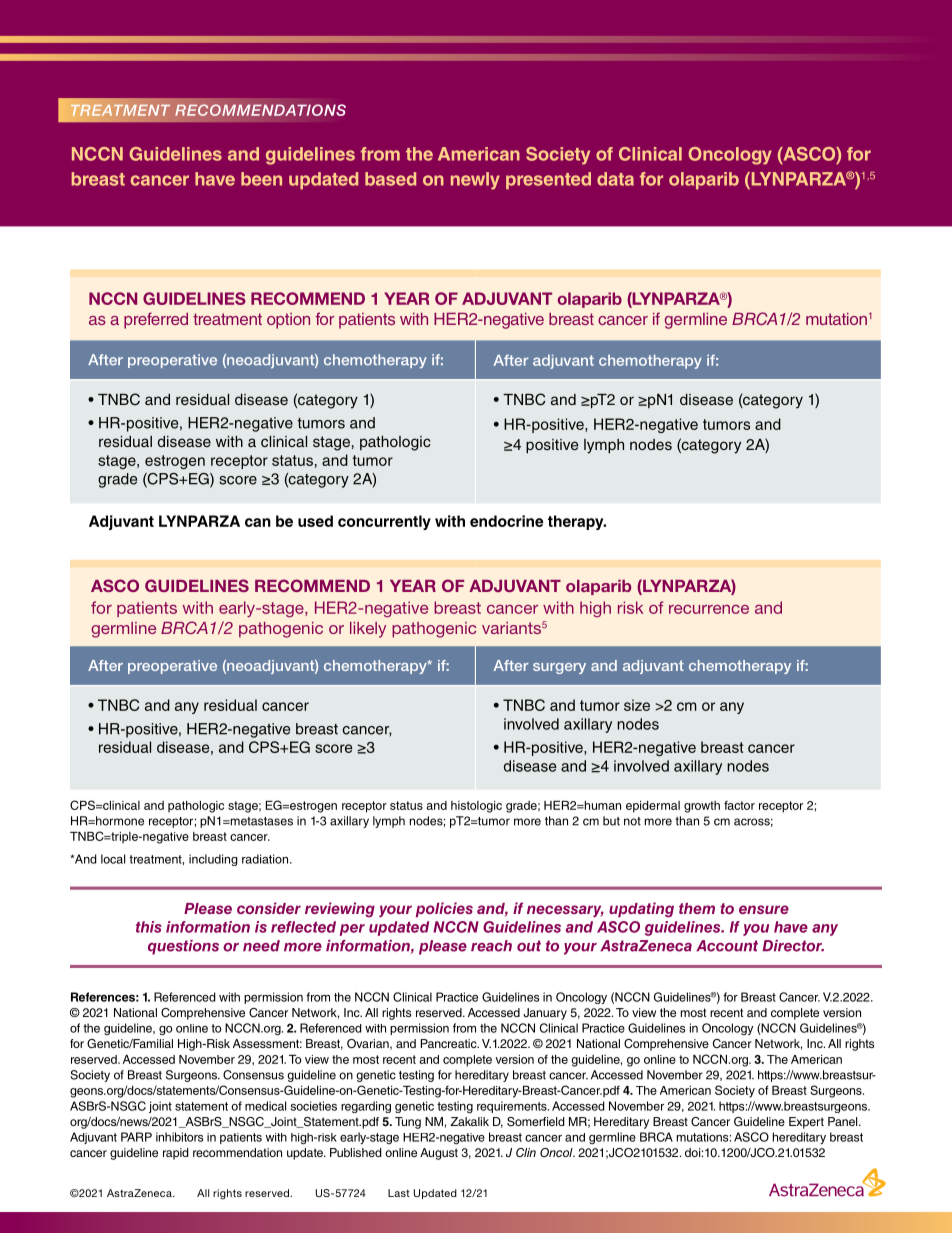  Describe the element at coordinates (176, 1154) in the screenshot. I see `rapid` at that location.
